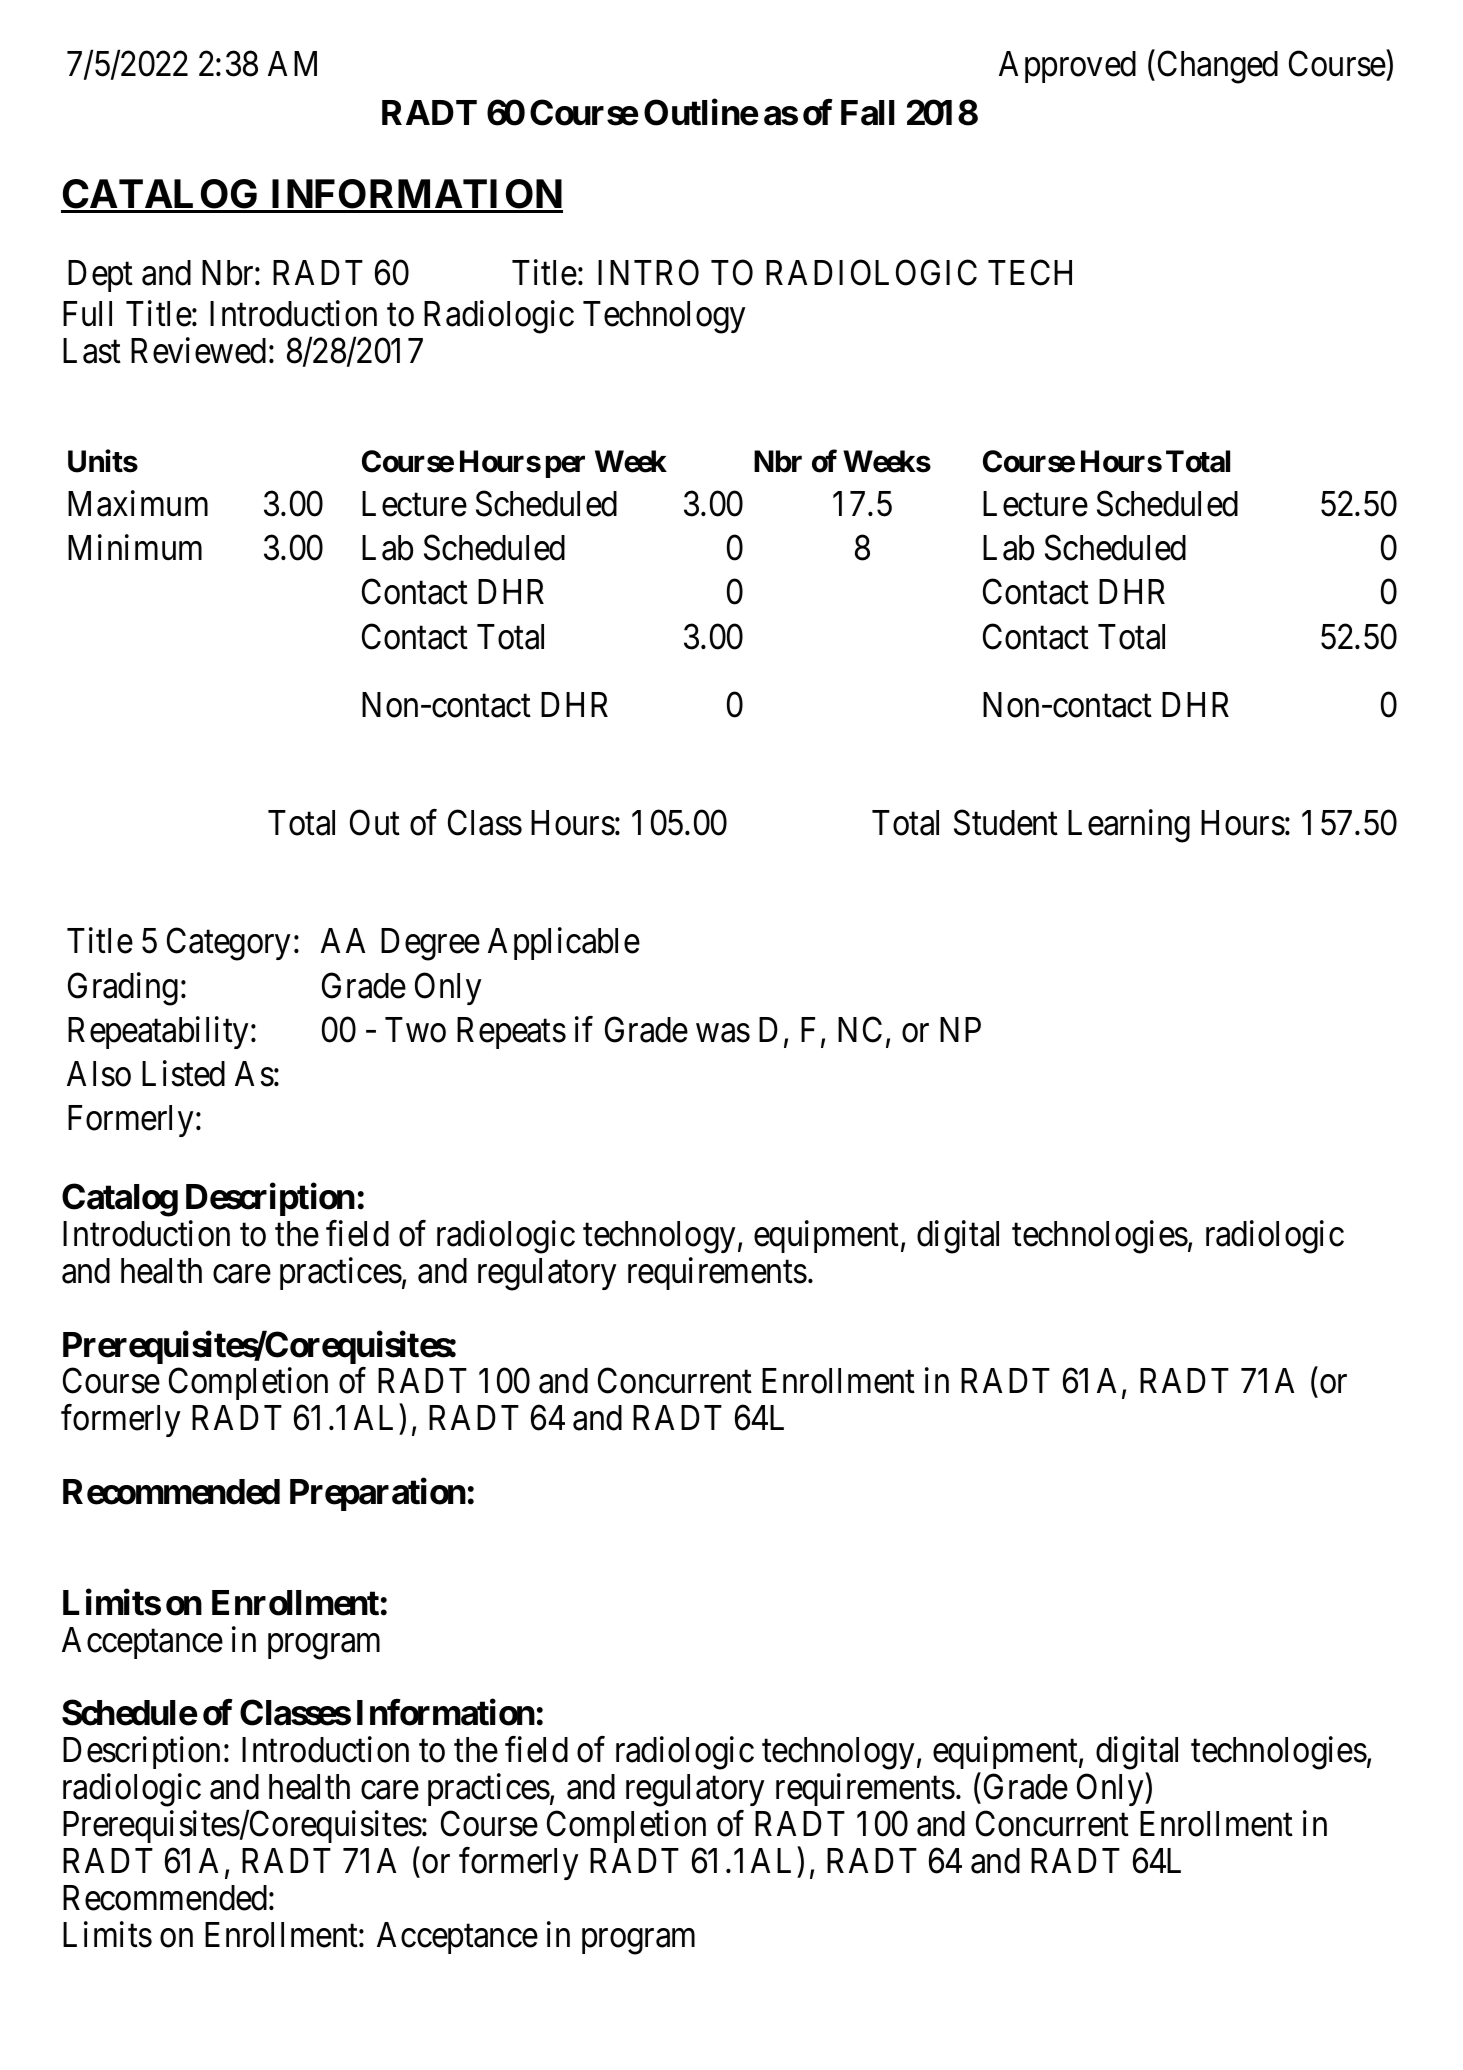 Image resolution: width=1463 pixels, height=2070 pixels. I want to click on Fall, so click(868, 113).
